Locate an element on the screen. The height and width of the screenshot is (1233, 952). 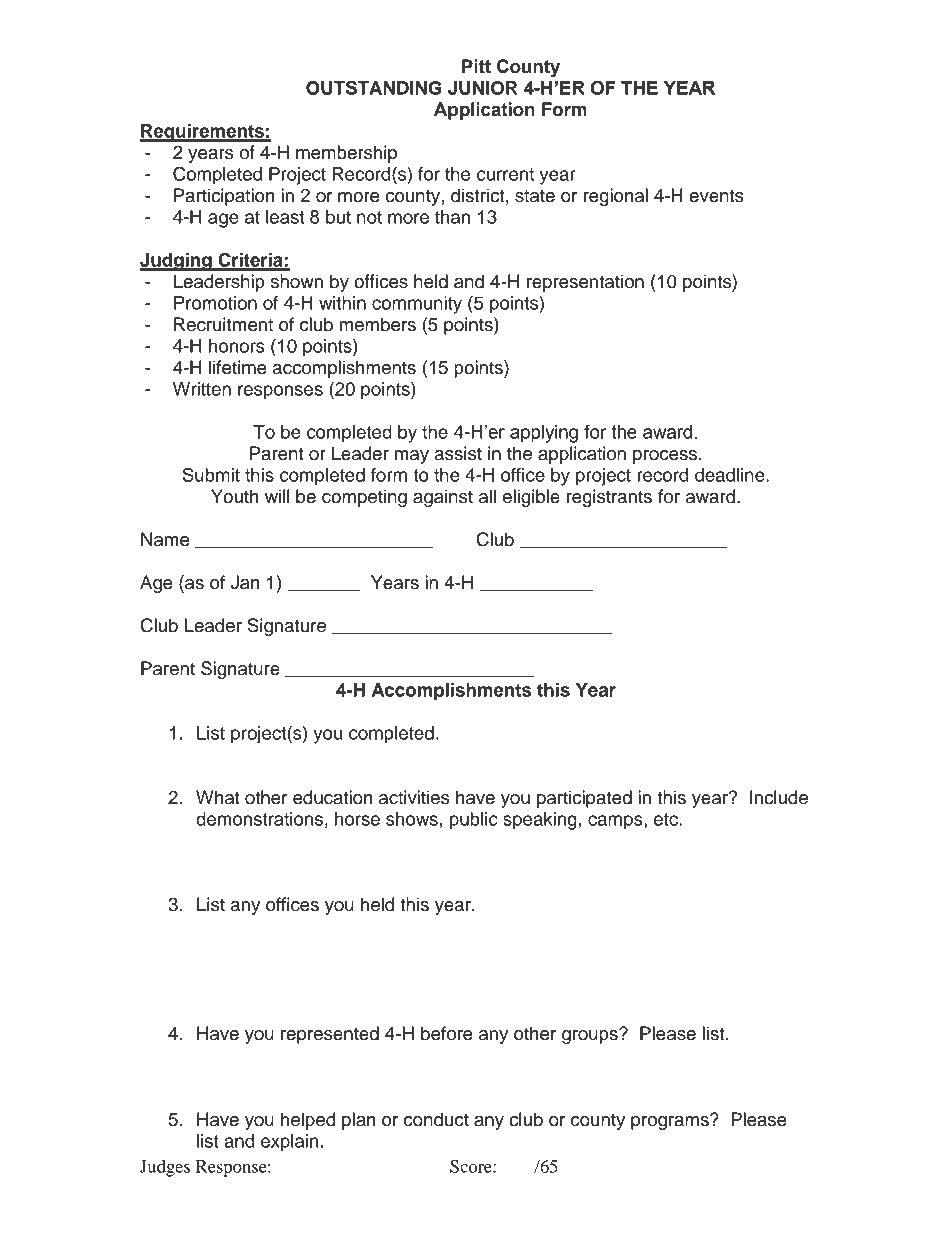
conduct is located at coordinates (436, 1119).
